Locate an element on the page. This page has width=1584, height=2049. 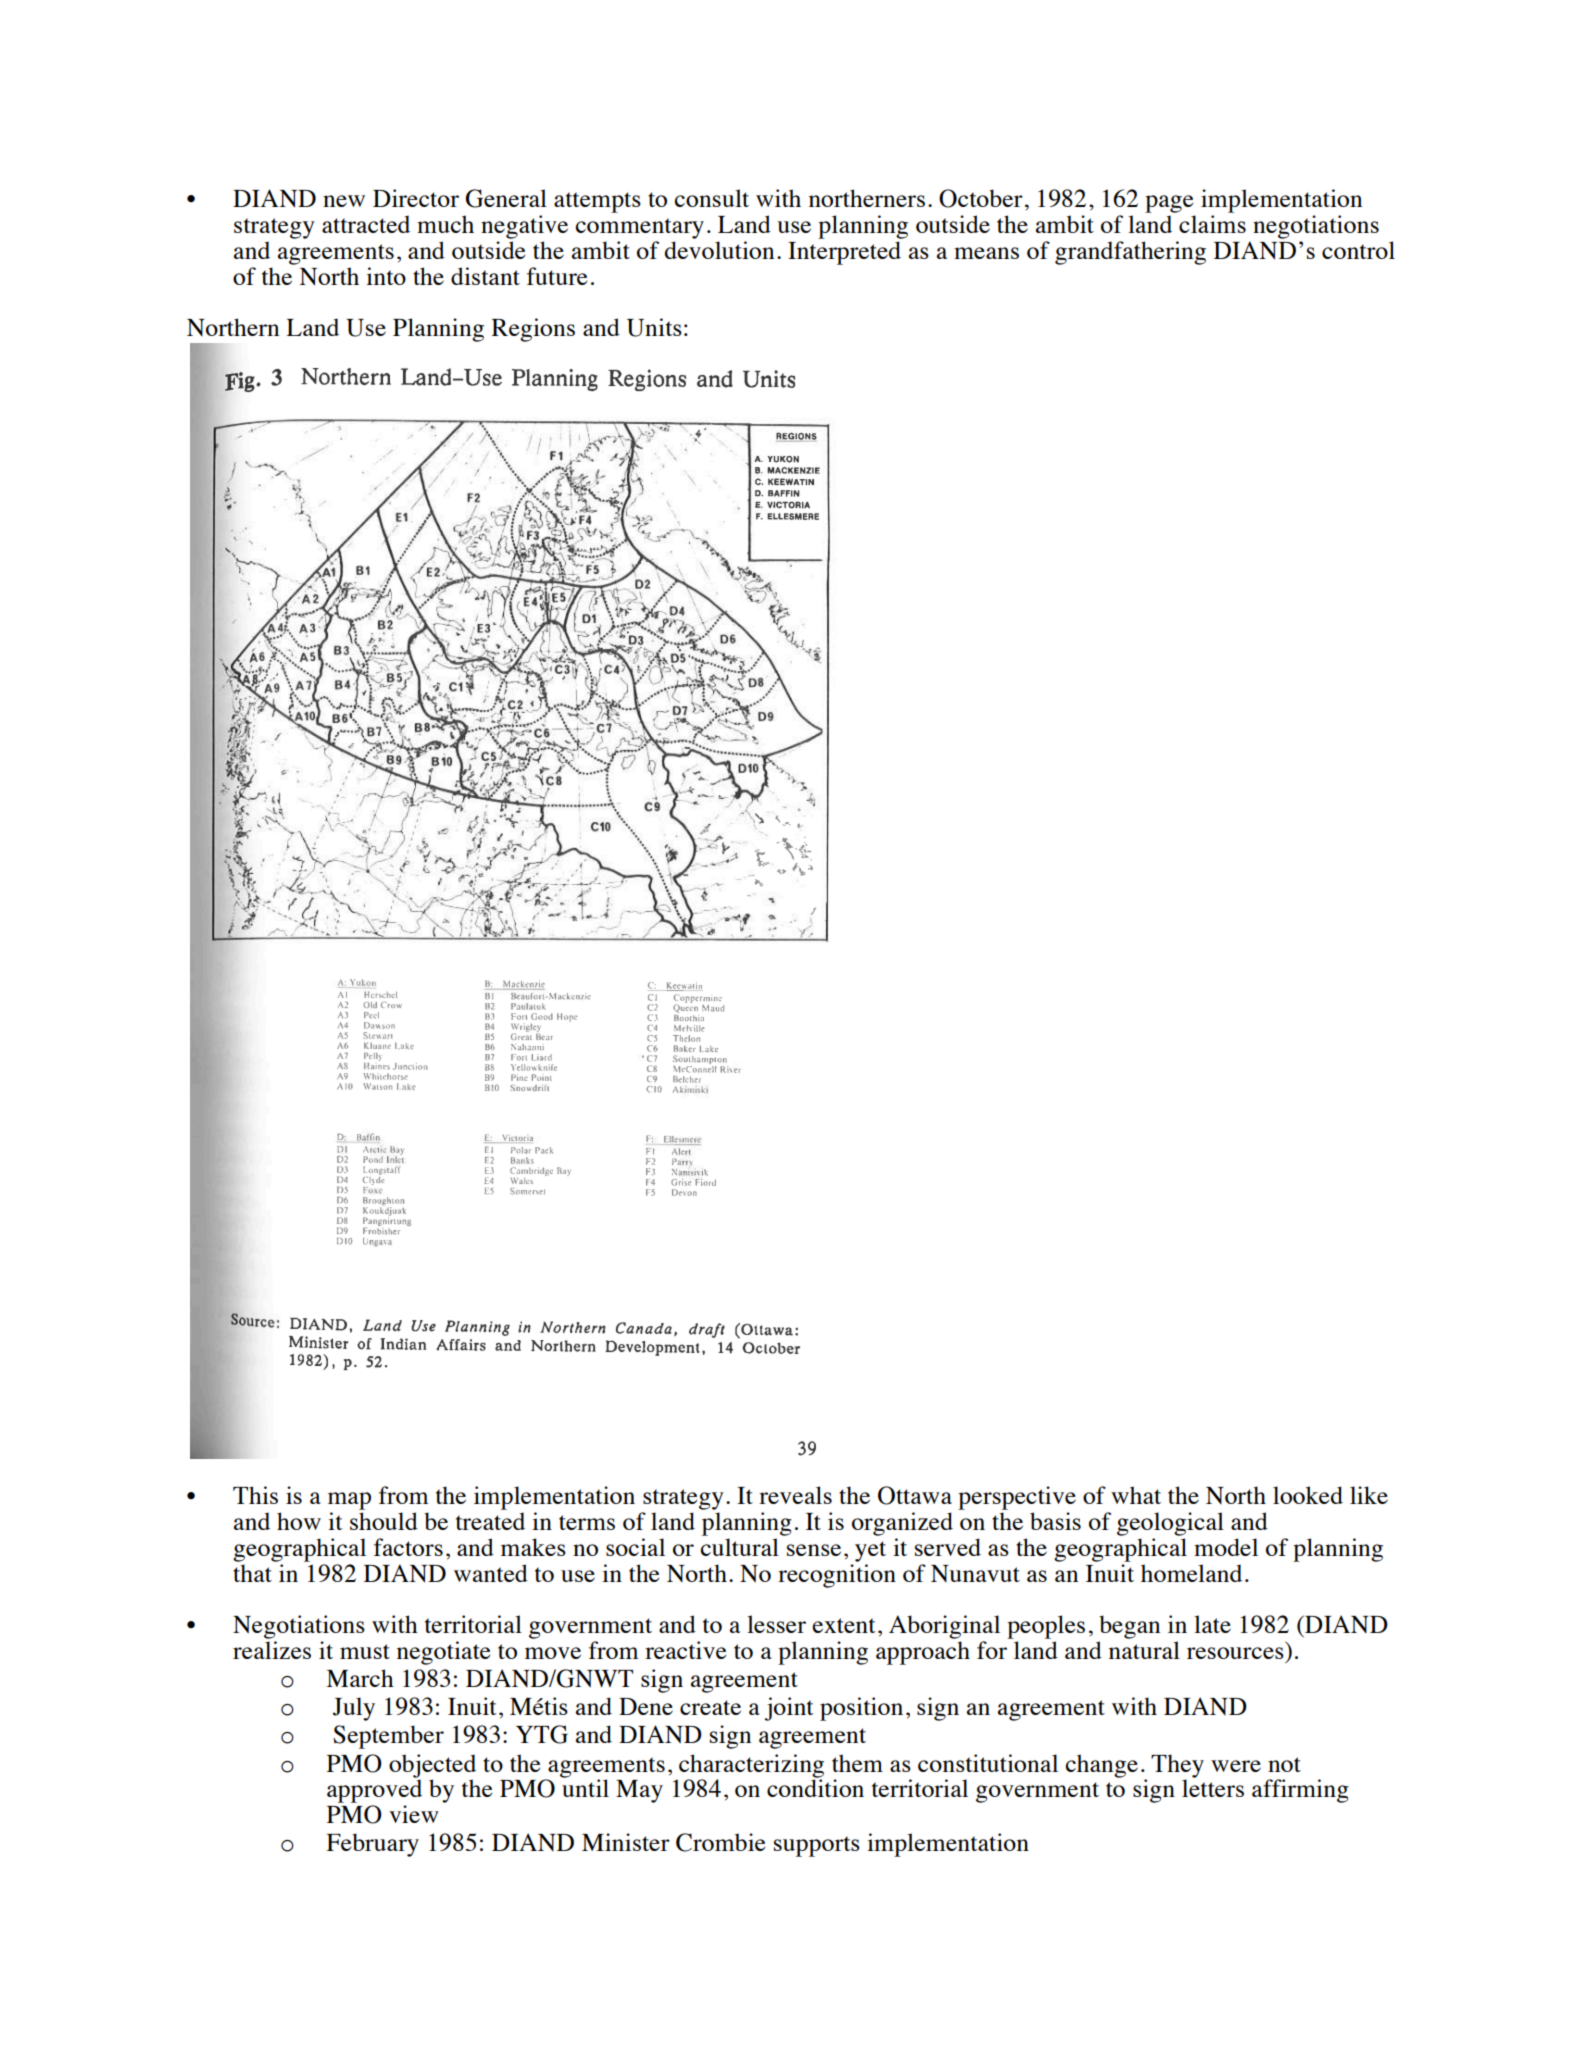
approved is located at coordinates (374, 1790).
